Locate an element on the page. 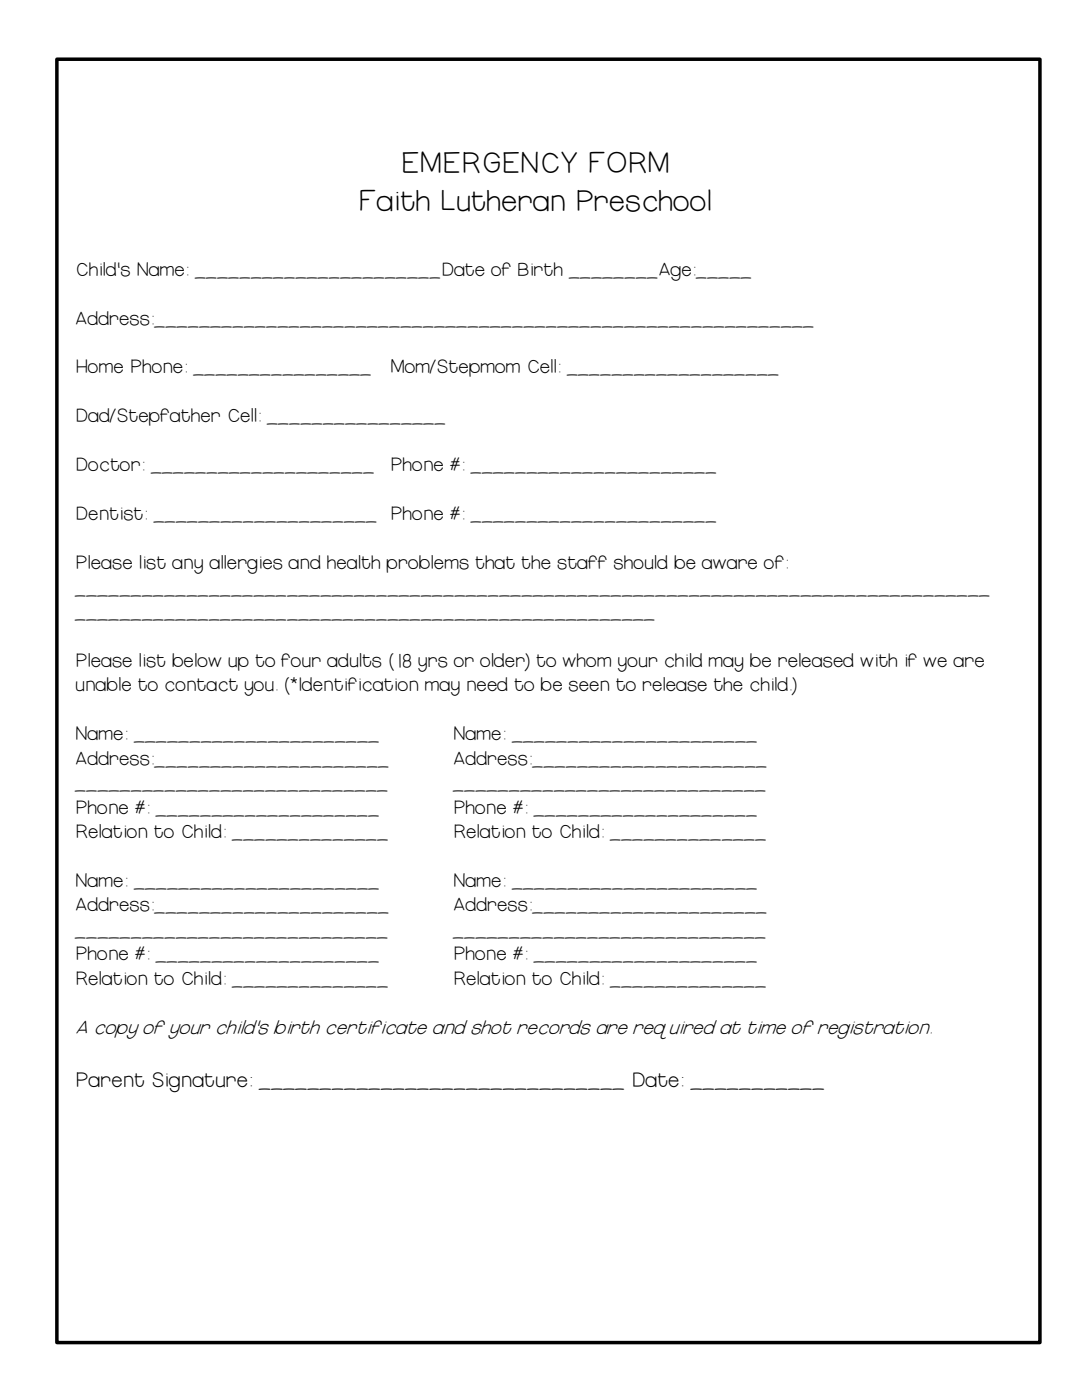  Lutheran is located at coordinates (503, 201).
